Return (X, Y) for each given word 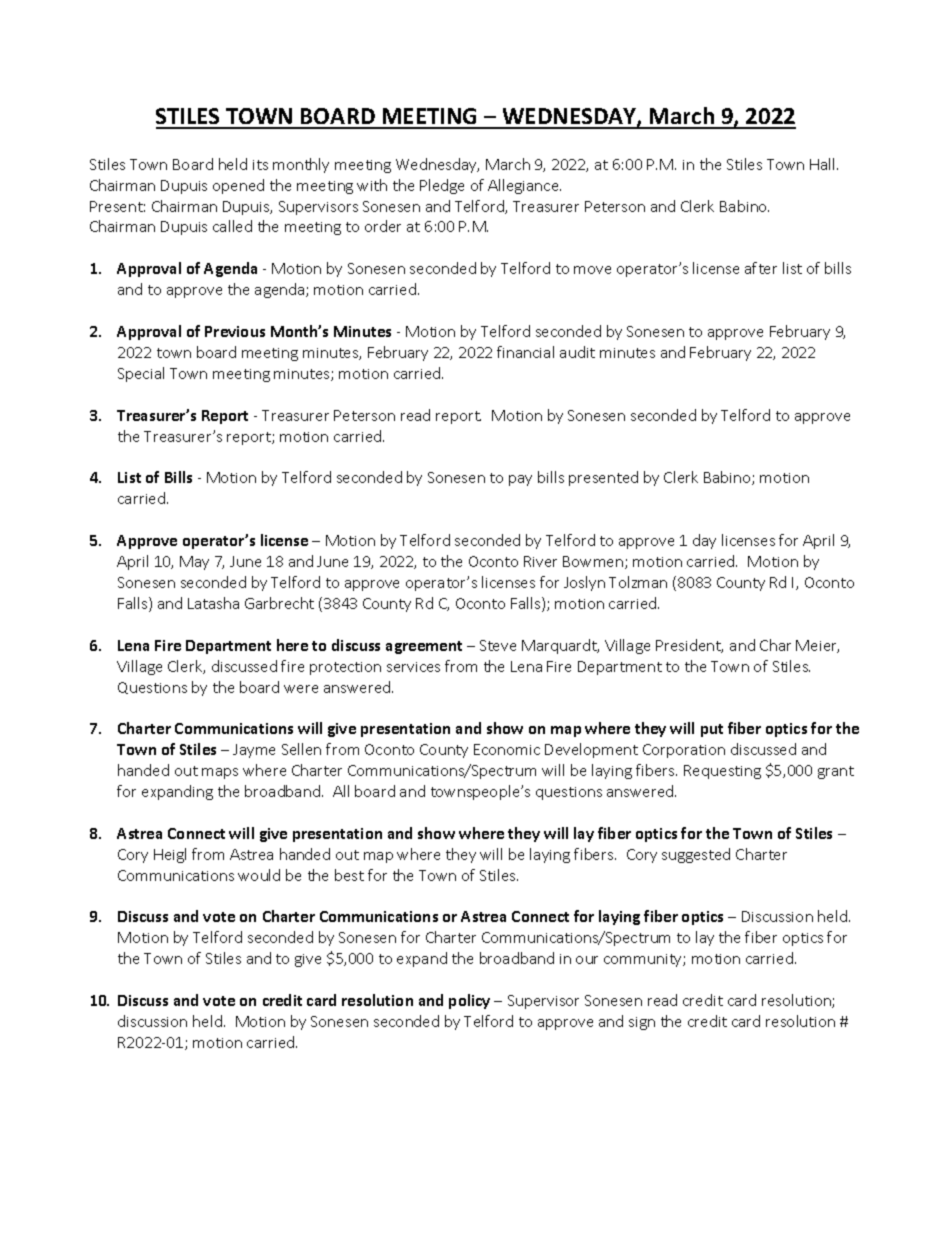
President (689, 646)
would (259, 875)
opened (238, 186)
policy (469, 1001)
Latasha (213, 603)
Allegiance (524, 186)
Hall (822, 164)
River (540, 561)
